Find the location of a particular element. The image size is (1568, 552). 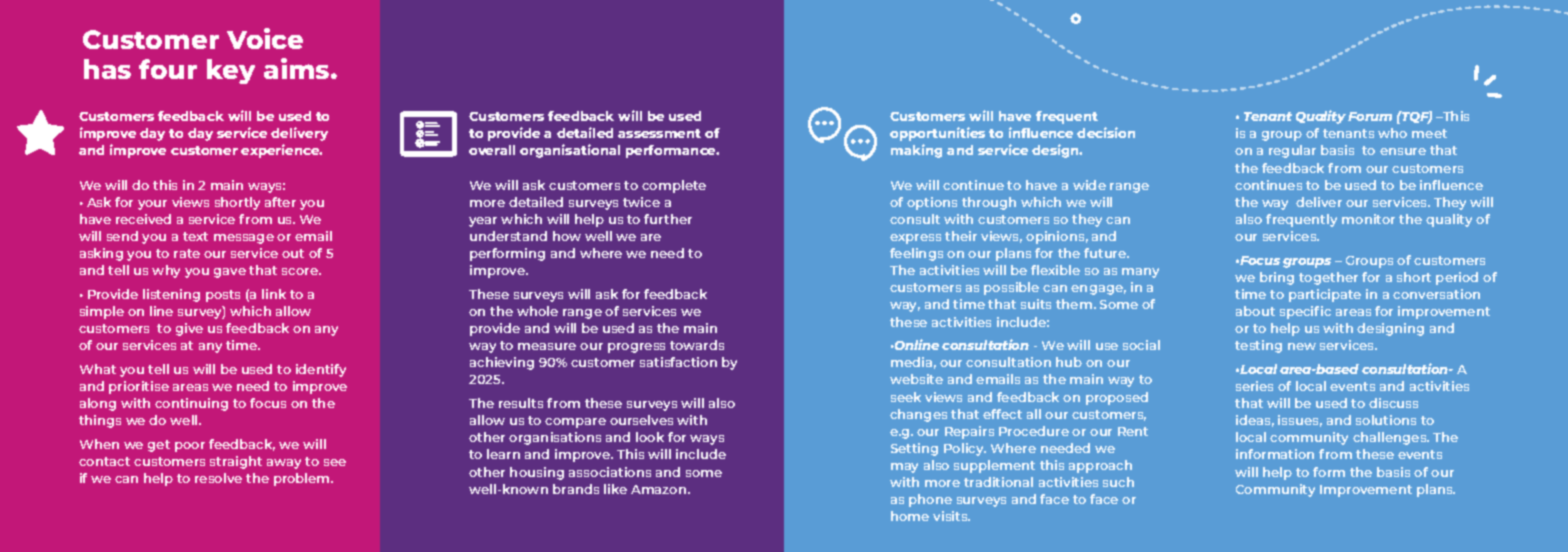

Forum is located at coordinates (1370, 116).
